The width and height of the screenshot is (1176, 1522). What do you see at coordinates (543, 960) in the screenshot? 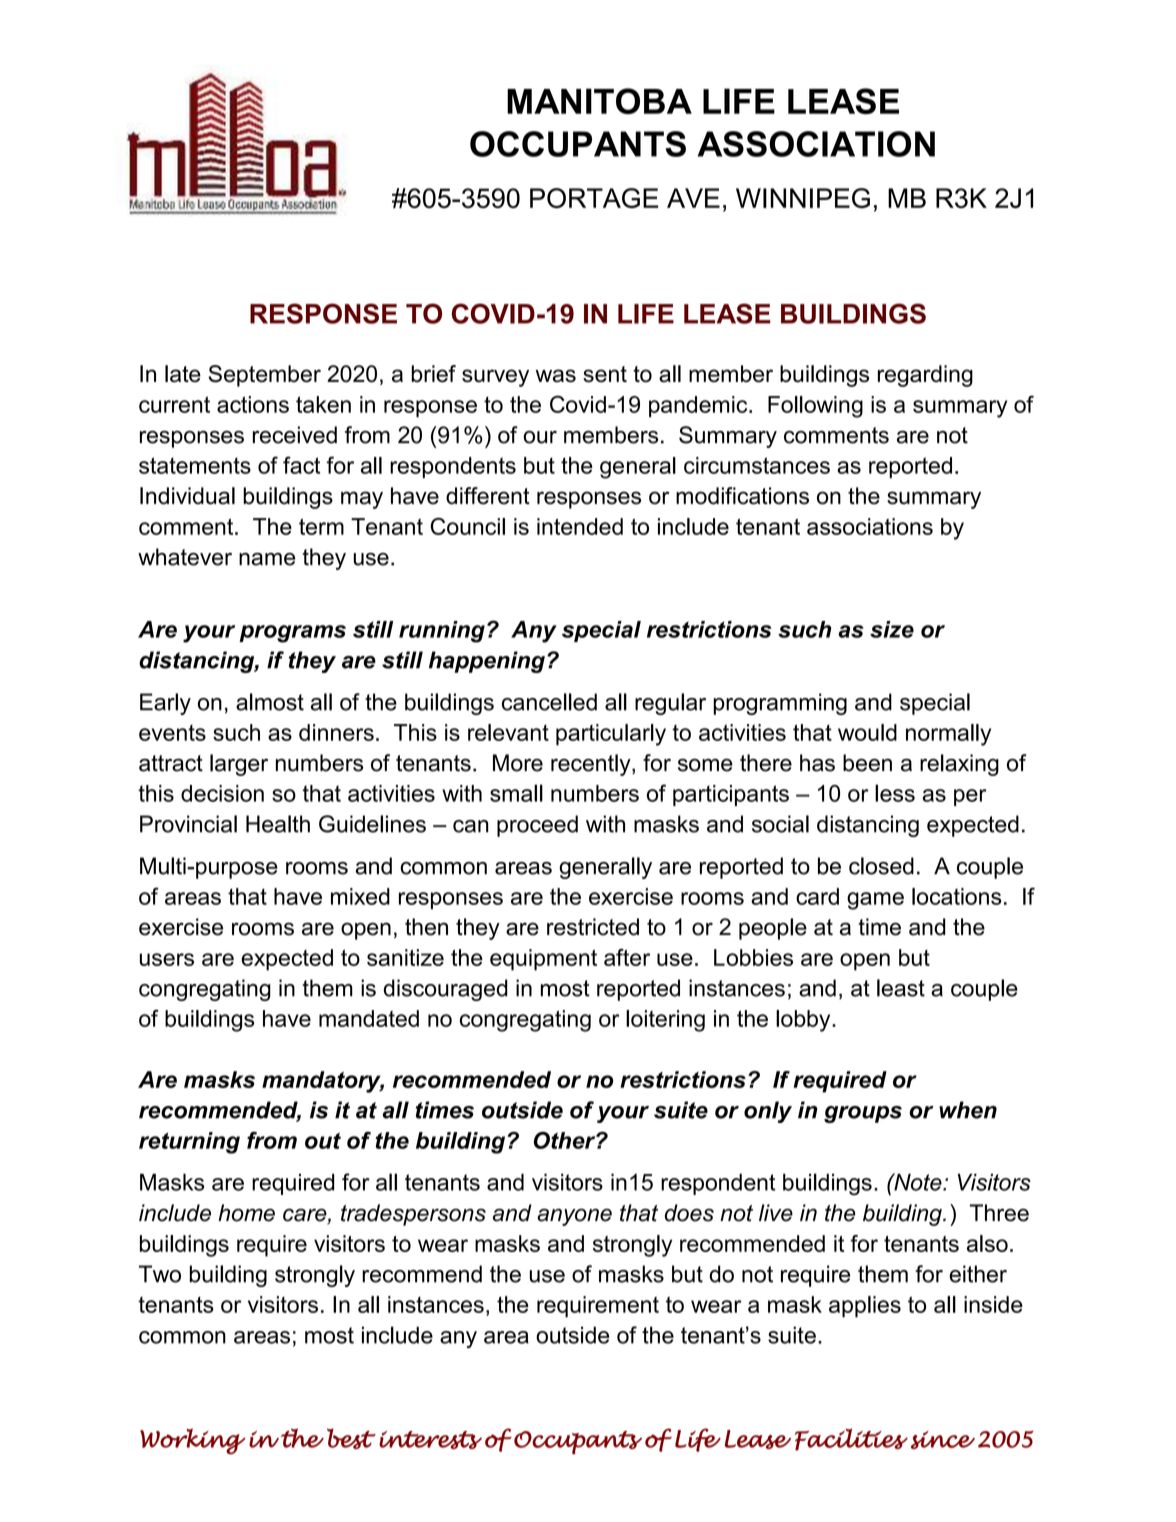
I see `equipment` at bounding box center [543, 960].
